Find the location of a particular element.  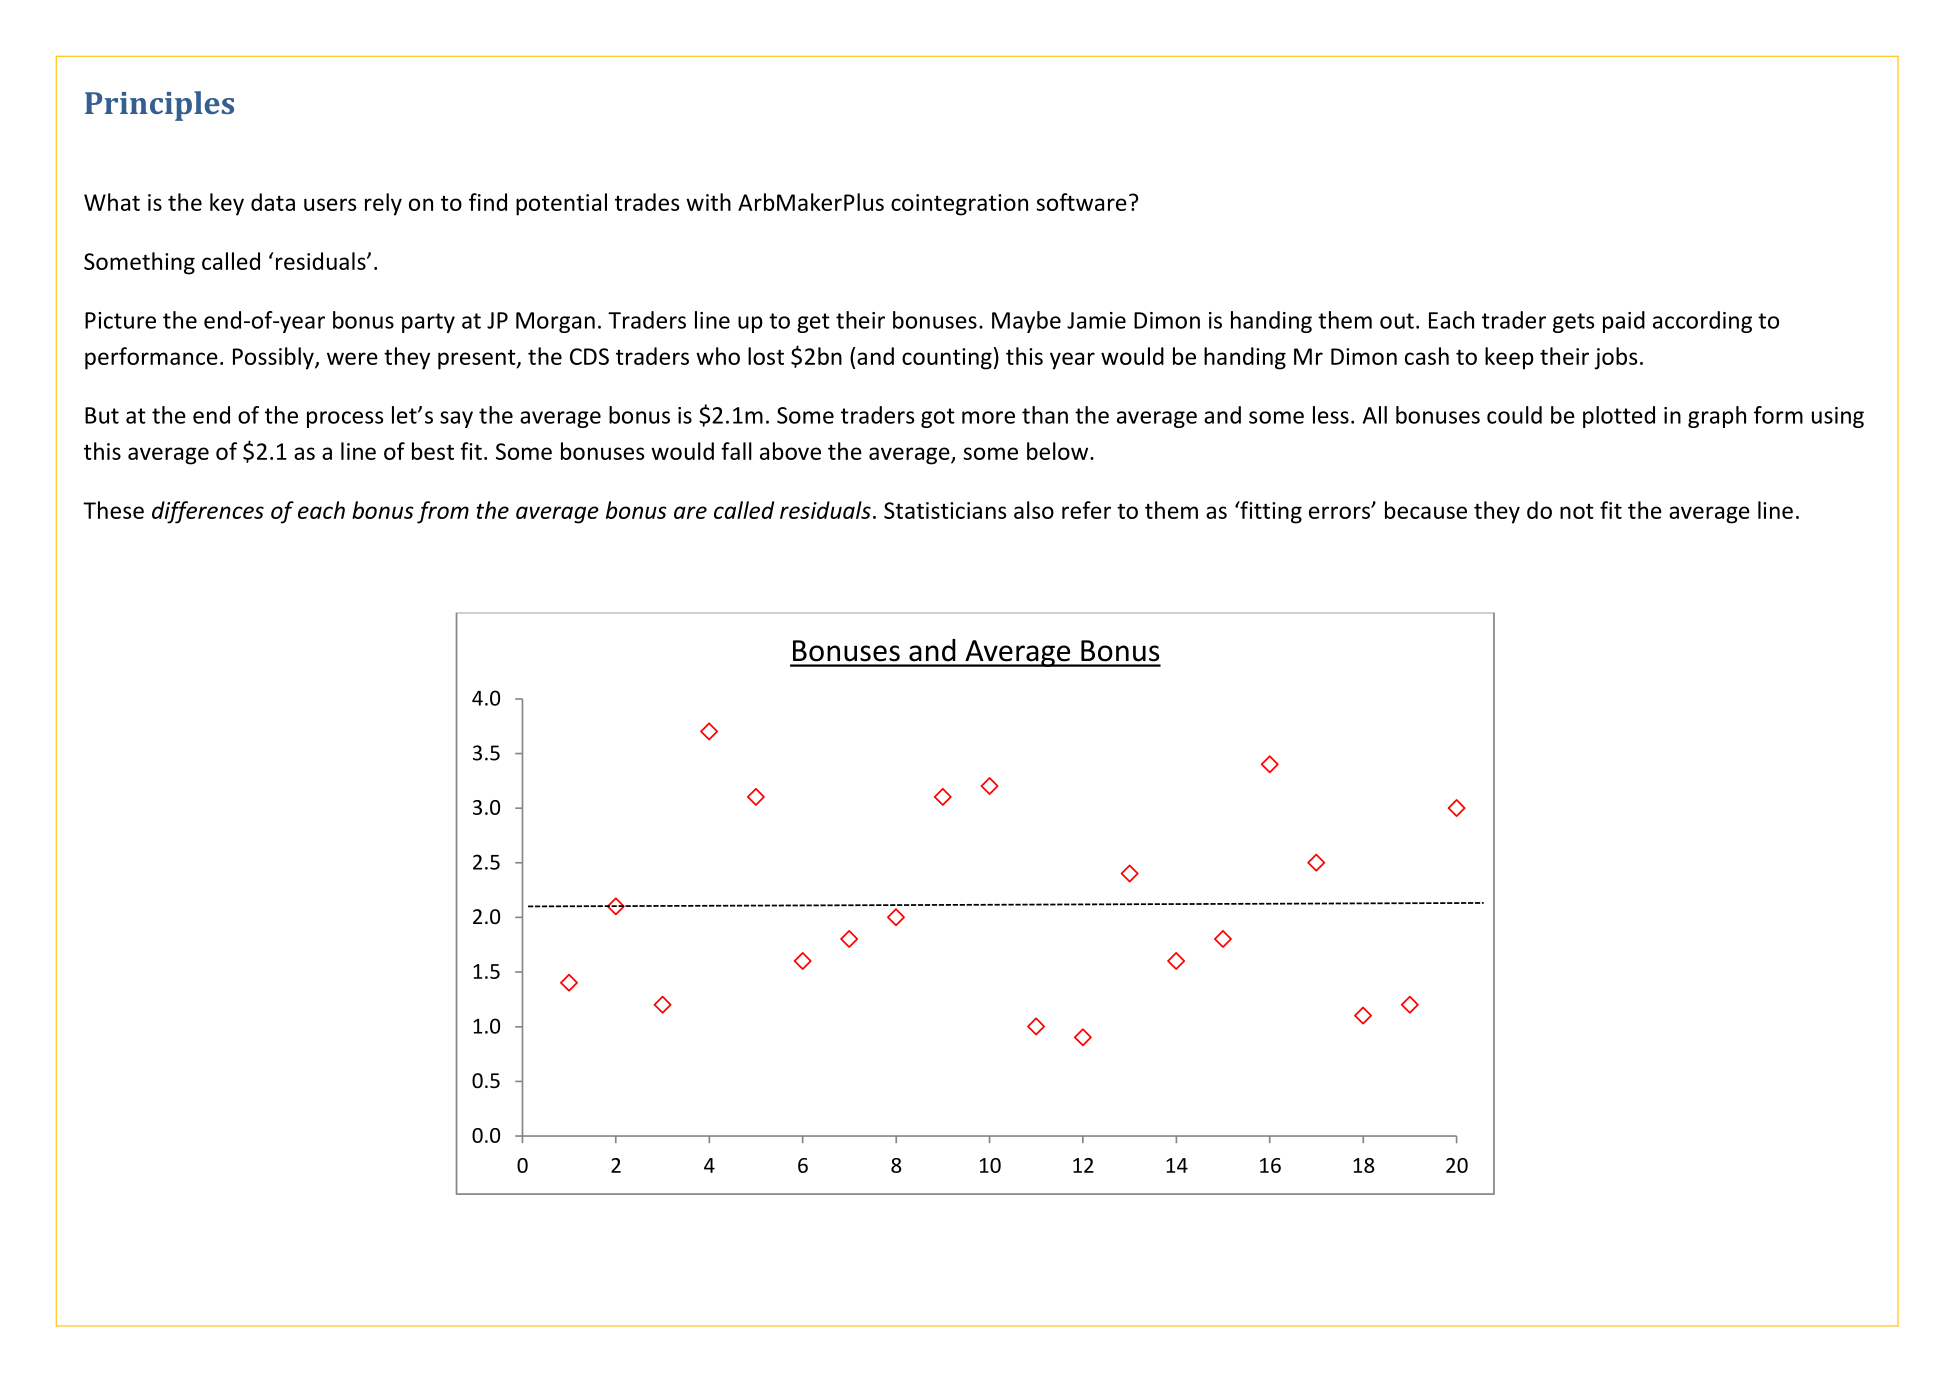

trades is located at coordinates (647, 202).
